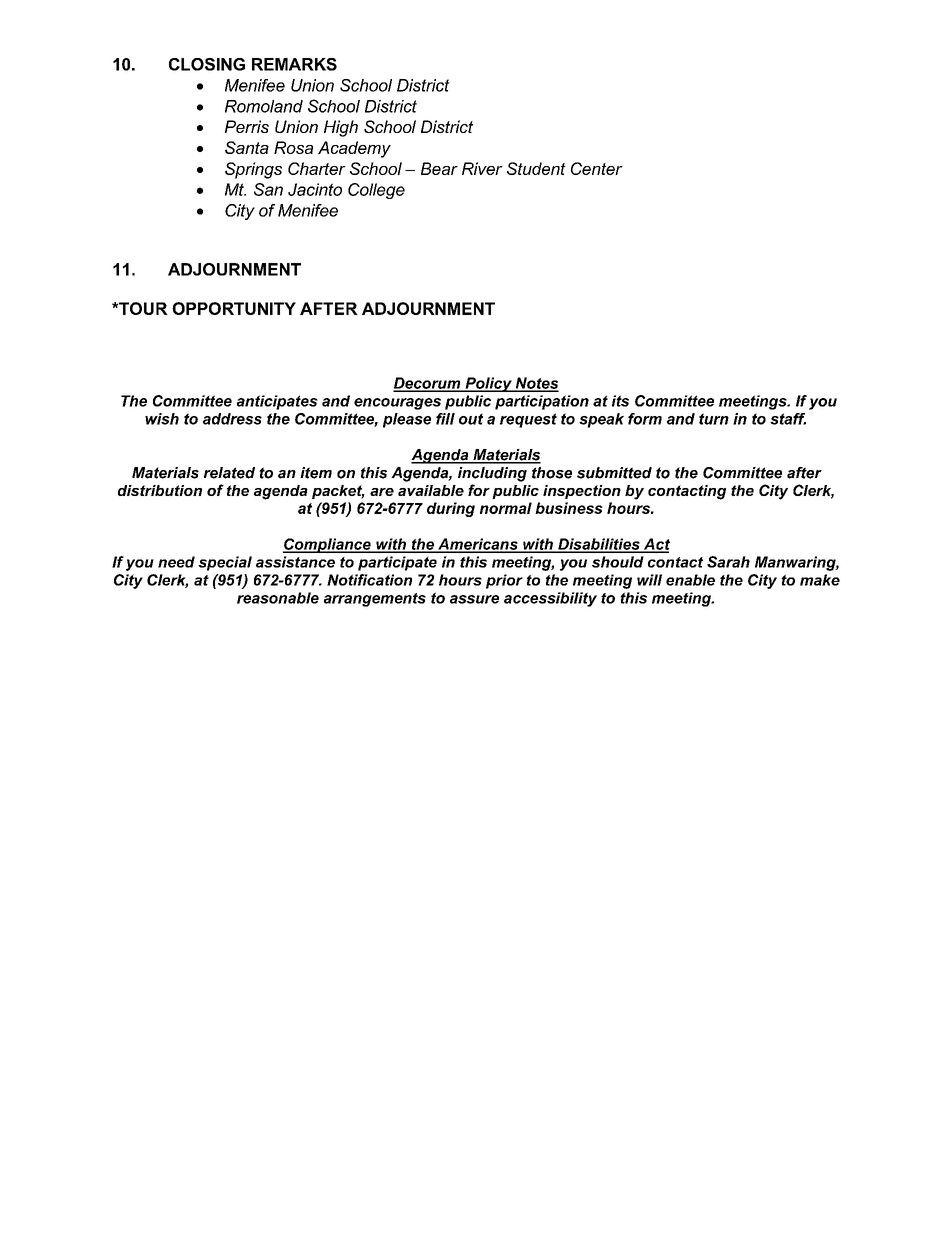 The image size is (952, 1233). What do you see at coordinates (278, 598) in the screenshot?
I see `reasonable` at bounding box center [278, 598].
